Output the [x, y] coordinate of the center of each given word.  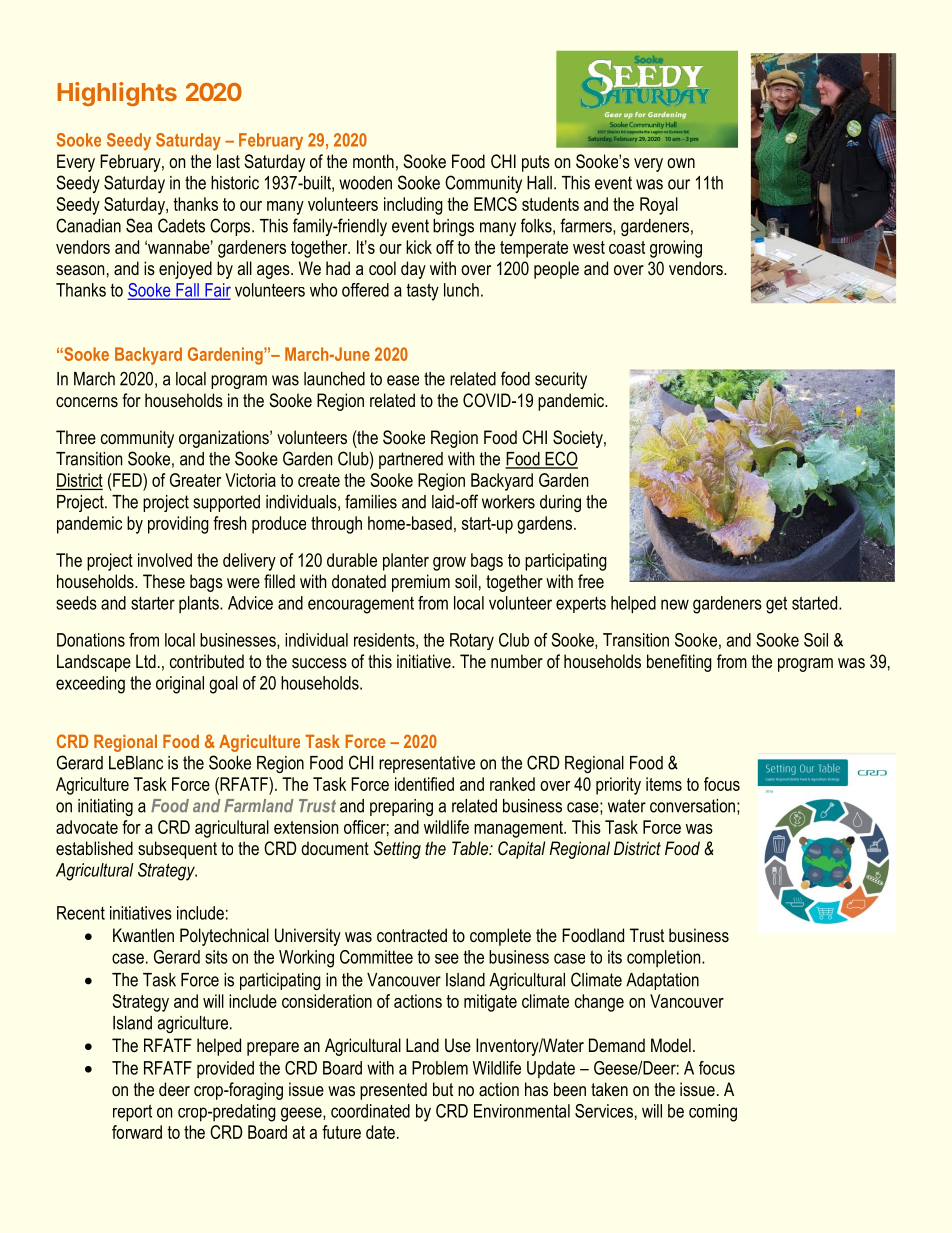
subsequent [177, 850]
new [675, 604]
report [132, 1113]
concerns [87, 402]
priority [618, 786]
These [164, 581]
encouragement [361, 605]
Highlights [117, 94]
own [681, 163]
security [561, 380]
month [373, 161]
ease [403, 380]
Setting [397, 850]
